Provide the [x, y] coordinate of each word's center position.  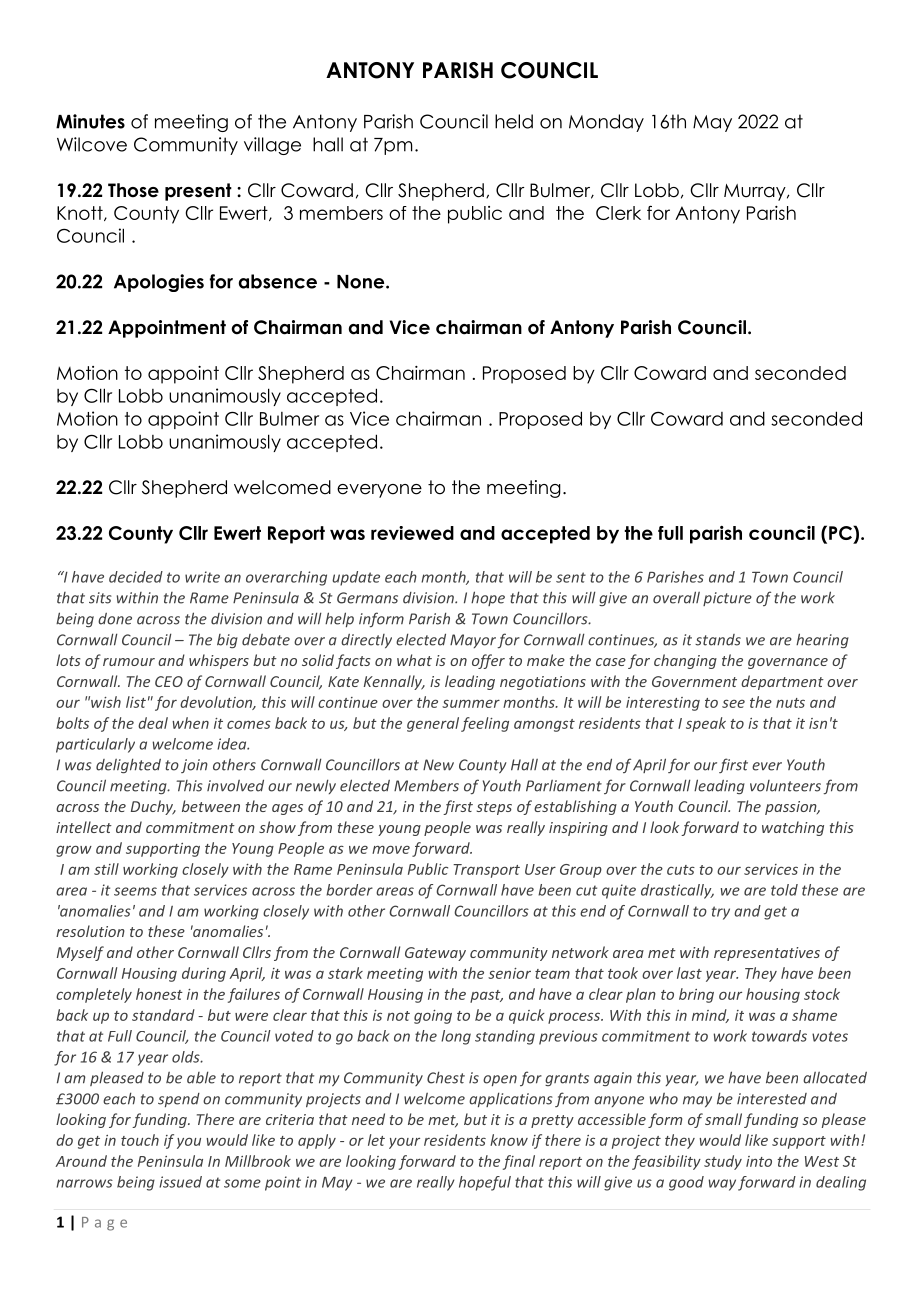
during [204, 974]
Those [133, 190]
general [433, 724]
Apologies [159, 283]
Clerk [618, 213]
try [721, 913]
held [514, 121]
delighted [128, 766]
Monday [606, 123]
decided [136, 577]
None [362, 282]
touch [140, 1140]
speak [706, 724]
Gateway [435, 954]
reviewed [412, 533]
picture [727, 599]
